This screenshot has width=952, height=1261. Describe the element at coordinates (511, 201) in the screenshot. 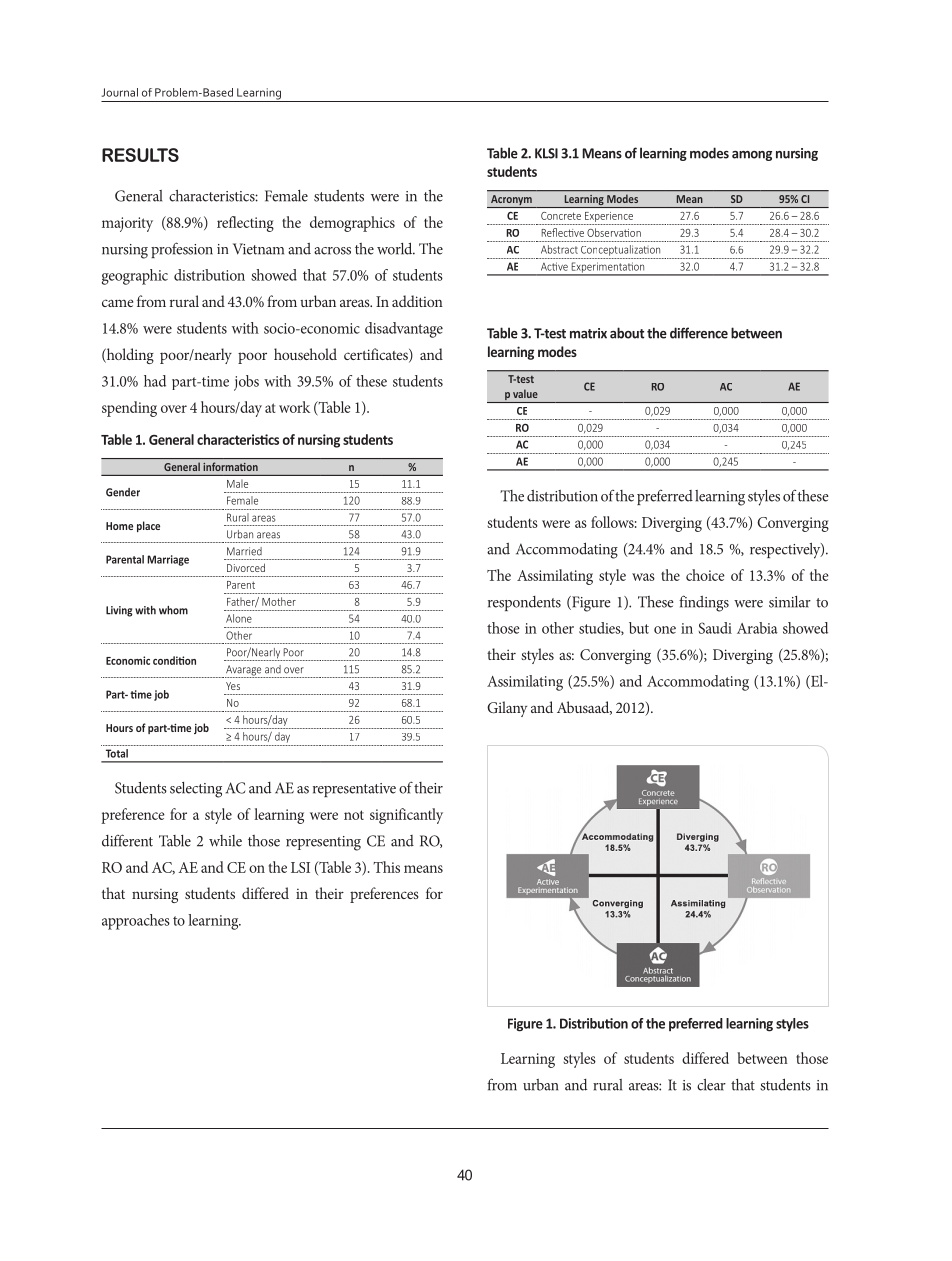

I see `Acronym` at that location.
